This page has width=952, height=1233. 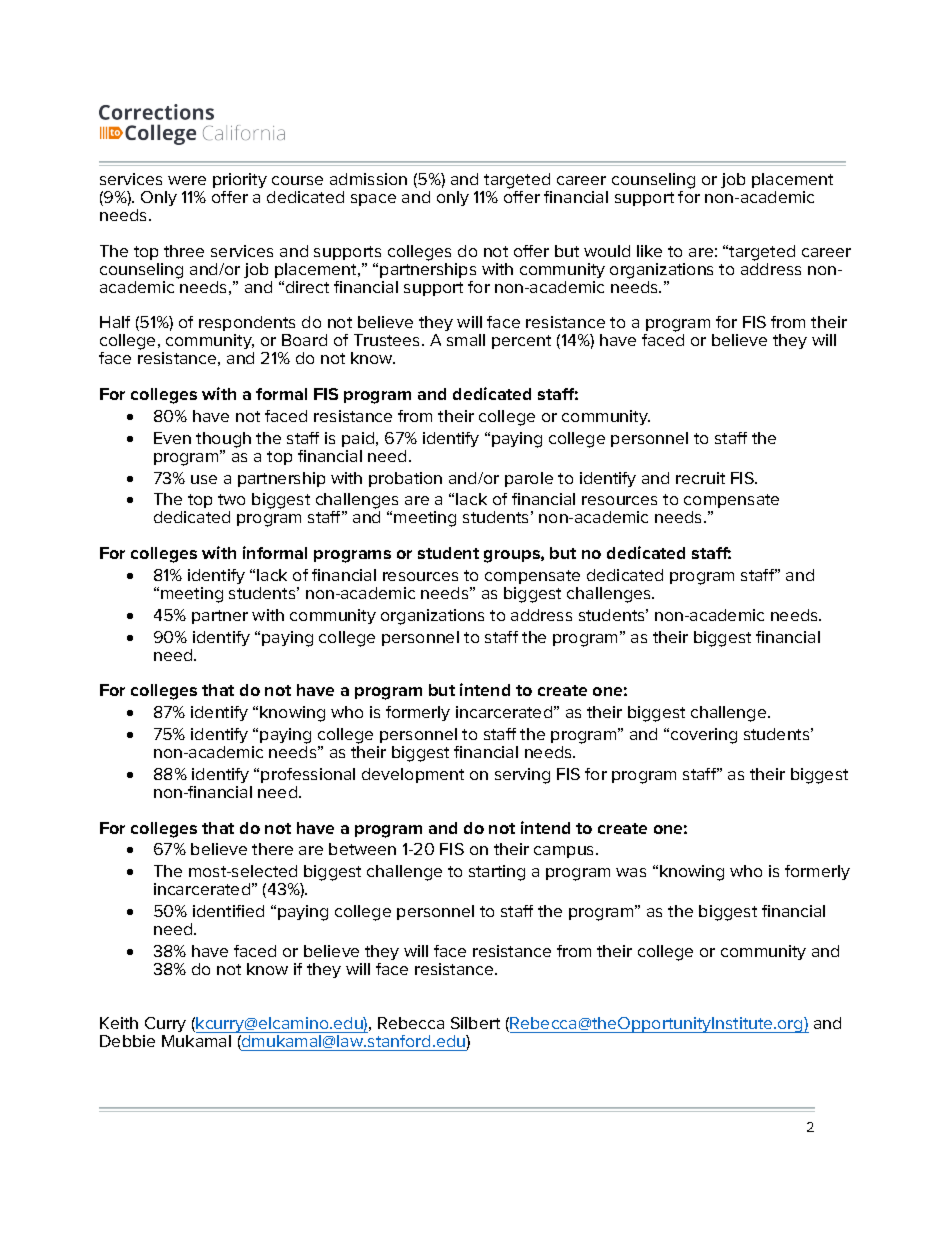 I want to click on recruit, so click(x=700, y=478).
